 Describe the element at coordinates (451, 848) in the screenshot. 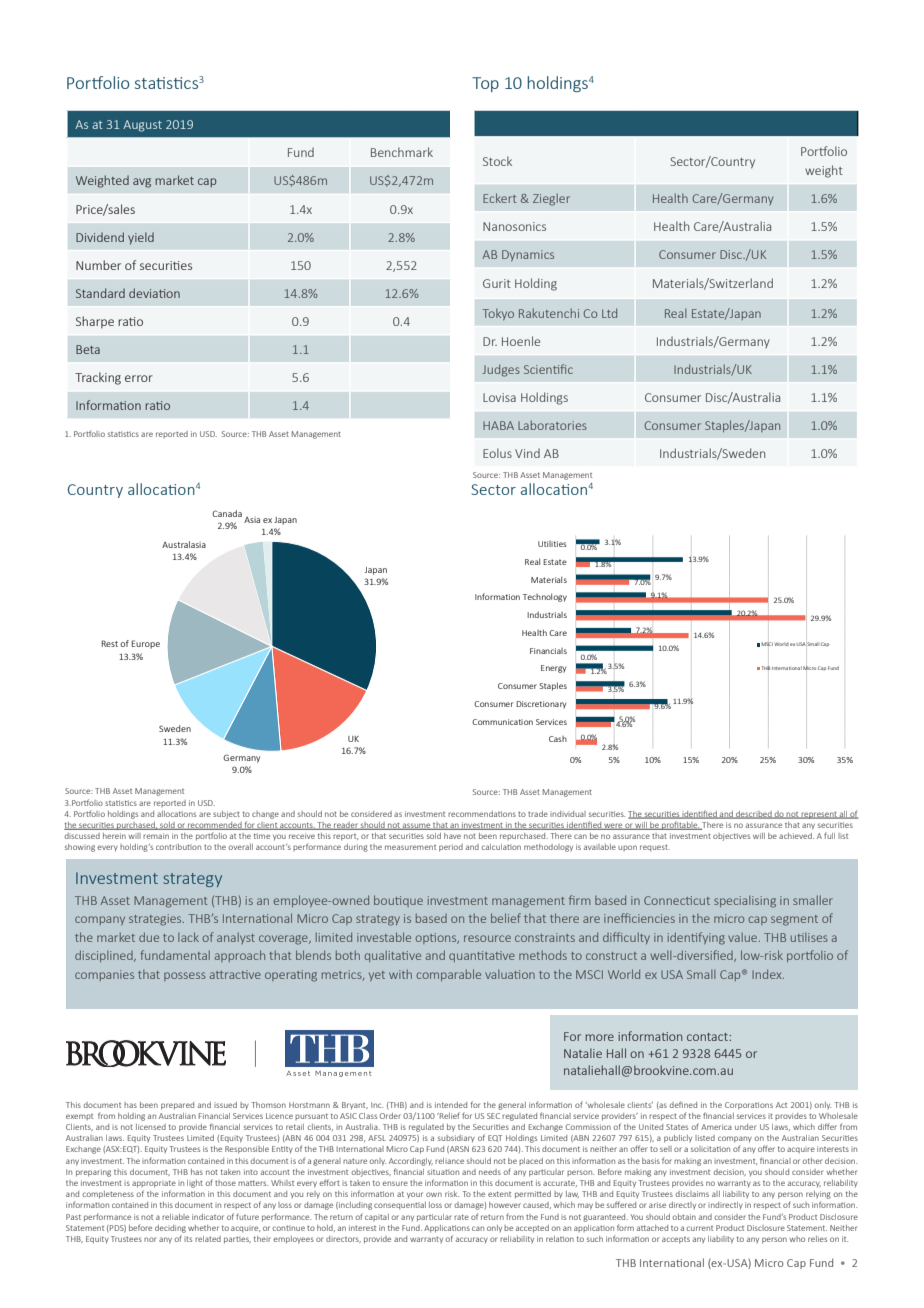

I see `period` at that location.
